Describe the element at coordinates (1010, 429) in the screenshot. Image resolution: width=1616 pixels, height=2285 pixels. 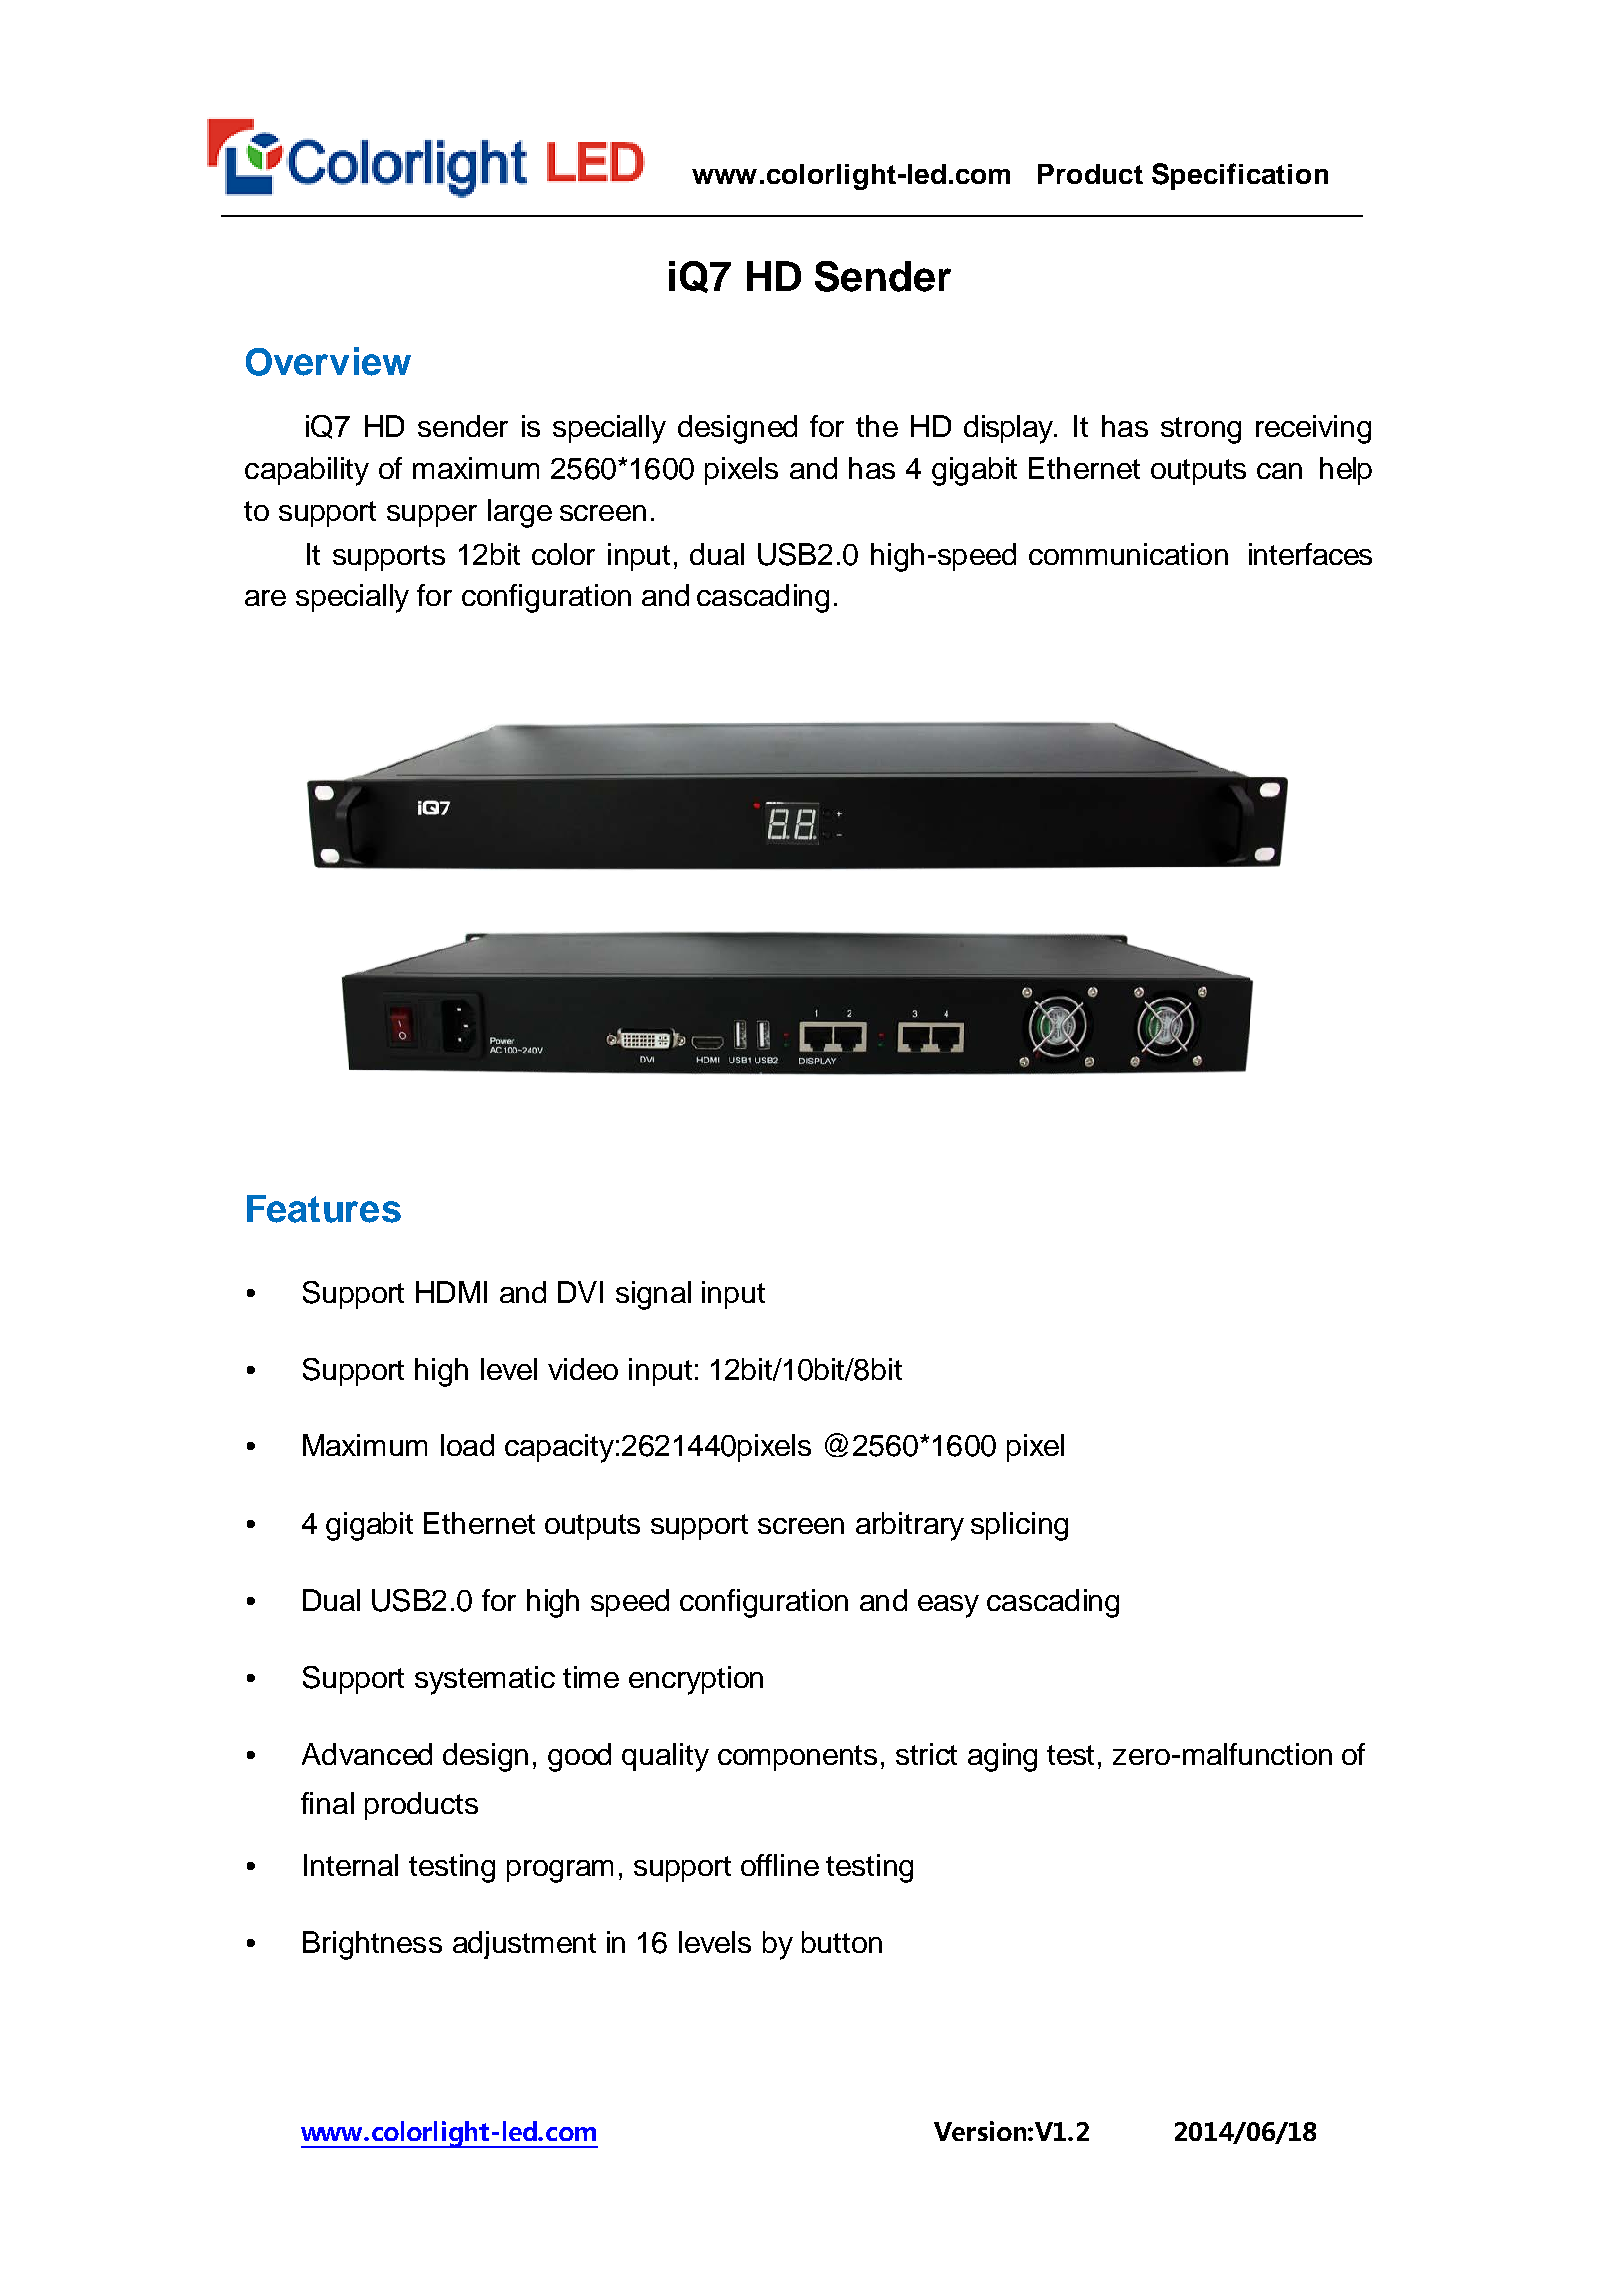
I see `display` at that location.
